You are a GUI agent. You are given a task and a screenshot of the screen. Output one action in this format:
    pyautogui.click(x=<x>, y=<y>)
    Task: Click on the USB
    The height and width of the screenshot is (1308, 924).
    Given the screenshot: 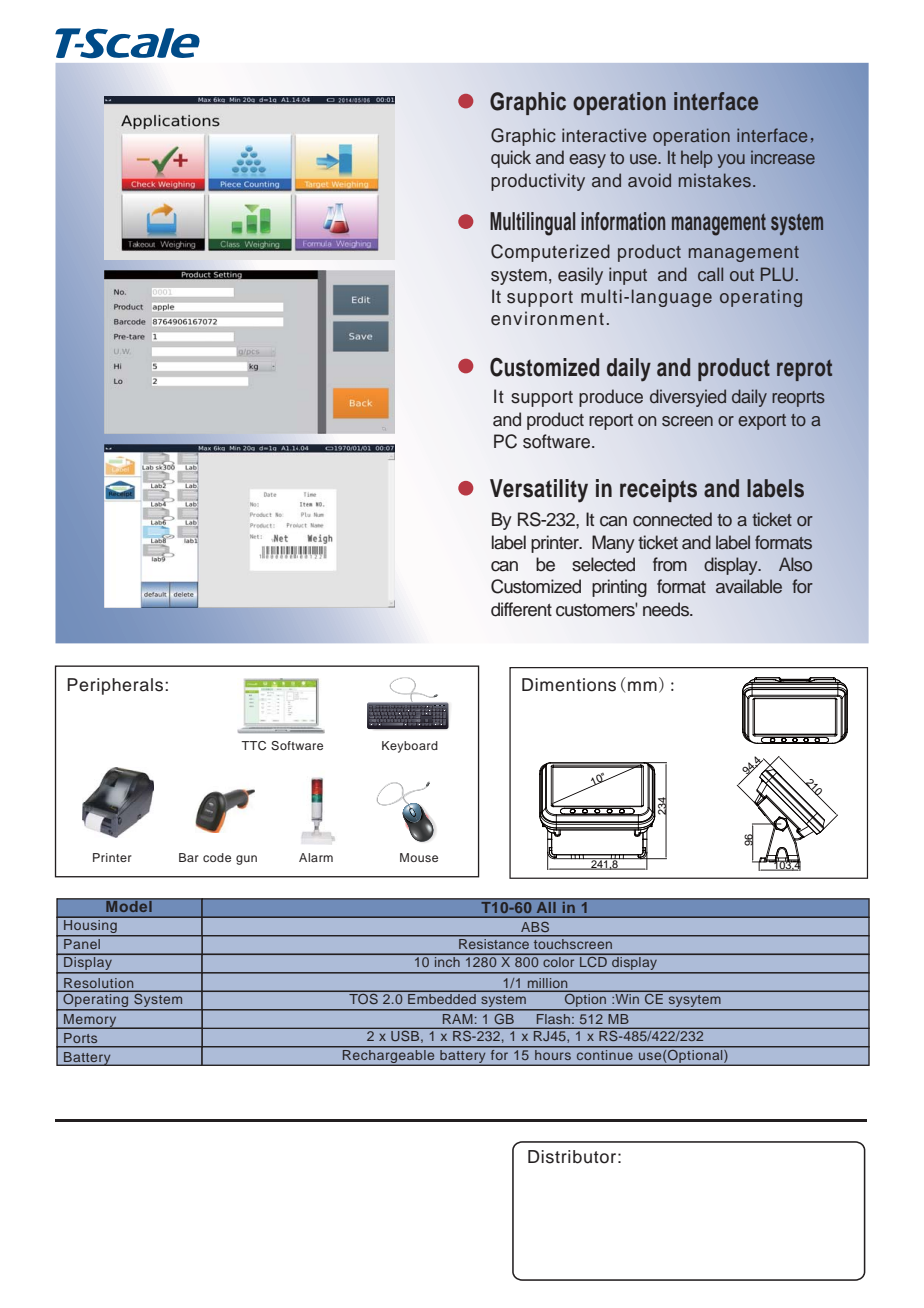 What is the action you would take?
    pyautogui.click(x=406, y=1037)
